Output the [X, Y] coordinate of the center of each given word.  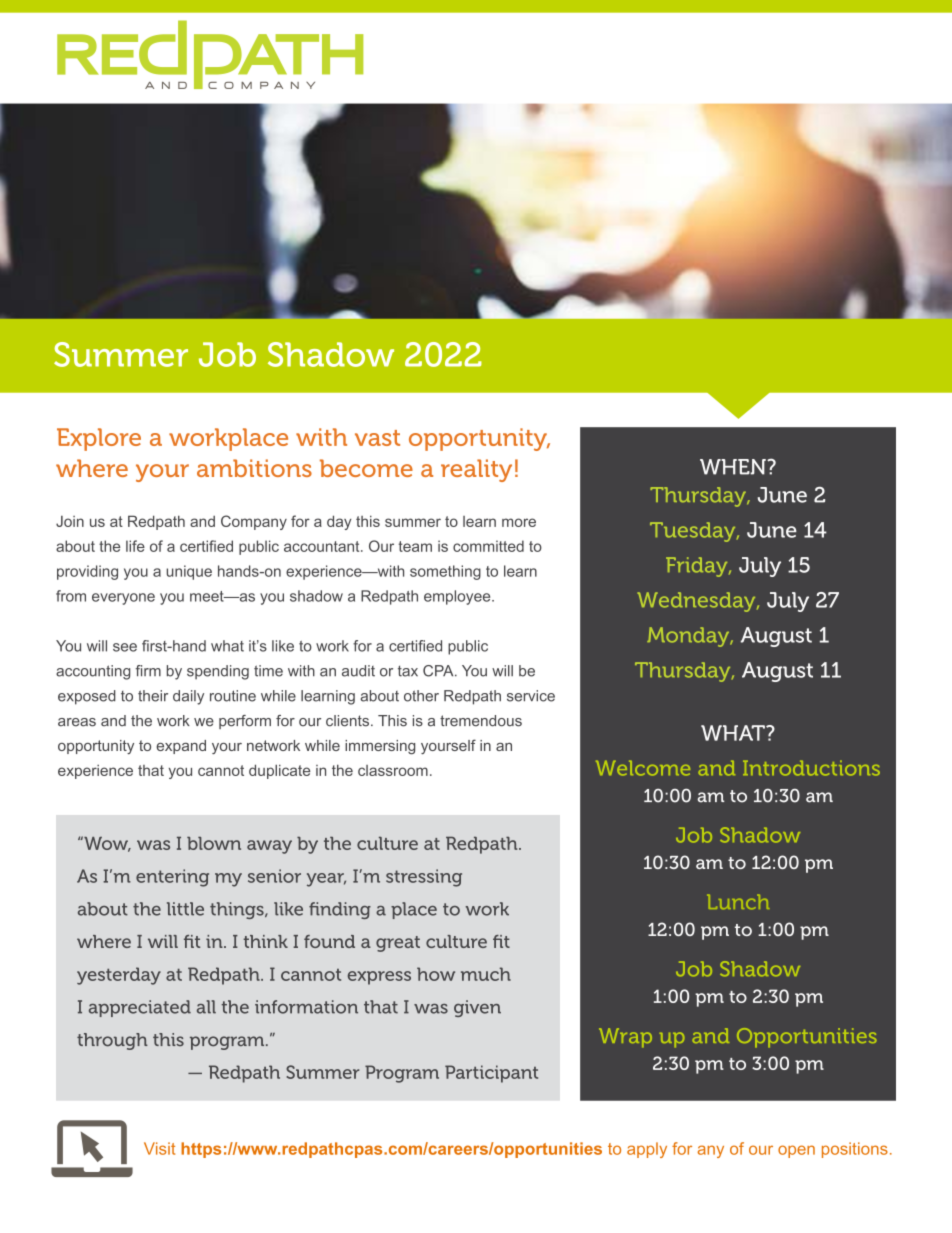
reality [476, 470]
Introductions [811, 768]
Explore [99, 439]
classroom [393, 770]
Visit [159, 1148]
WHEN [734, 467]
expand [181, 747]
